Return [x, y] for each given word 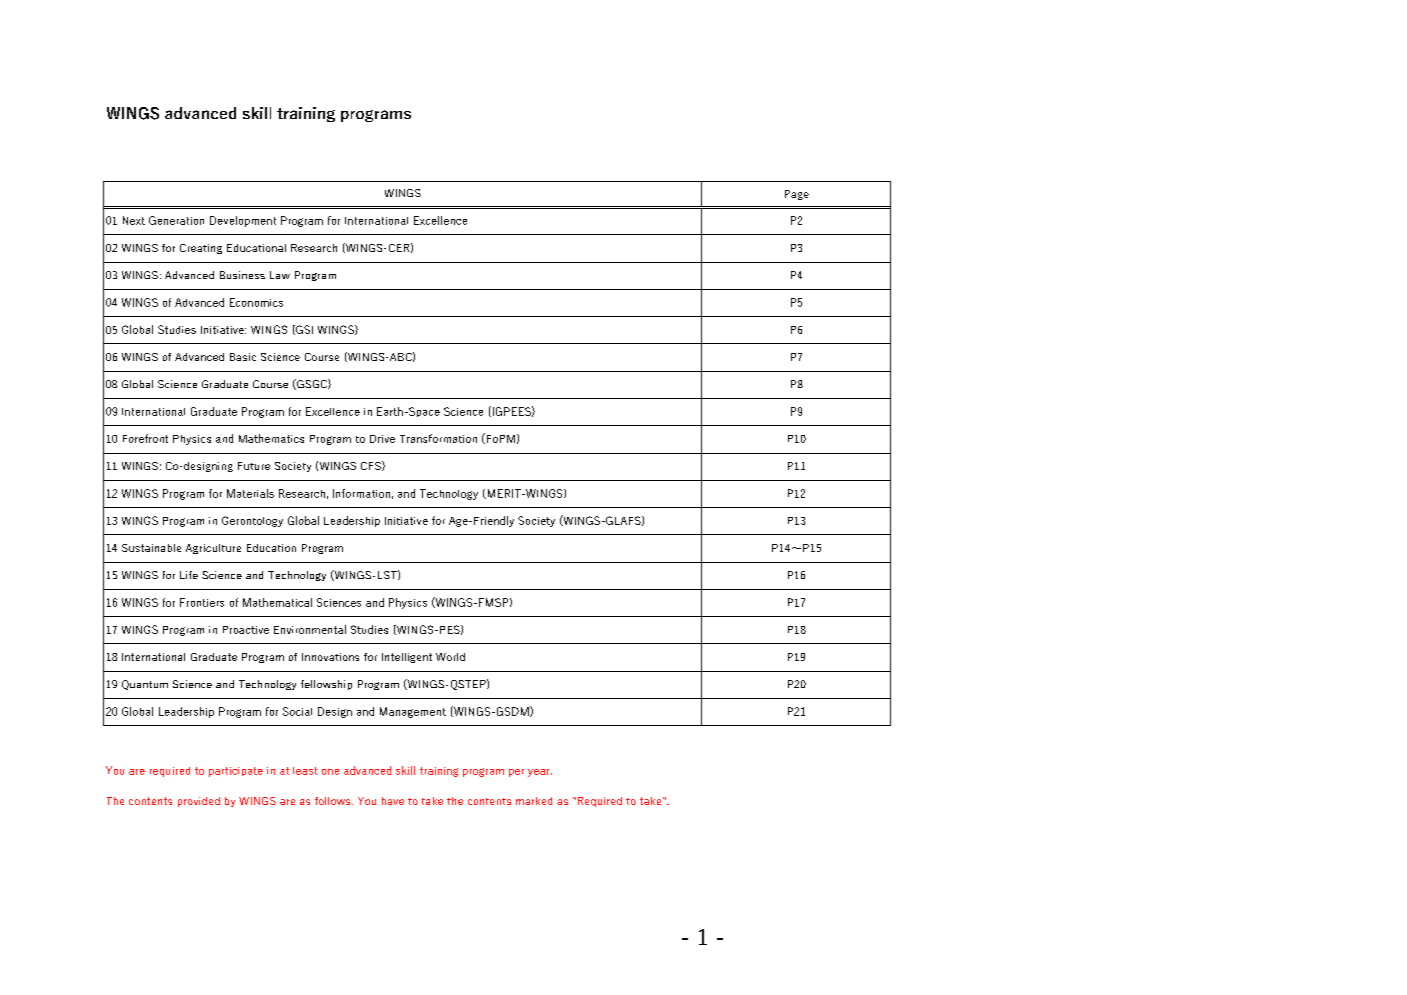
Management [413, 712]
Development [243, 221]
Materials [250, 493]
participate [236, 772]
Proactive [246, 630]
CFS [372, 466]
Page [797, 195]
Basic [243, 357]
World [450, 657]
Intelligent [407, 658]
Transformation [438, 438]
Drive [382, 439]
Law [280, 275]
